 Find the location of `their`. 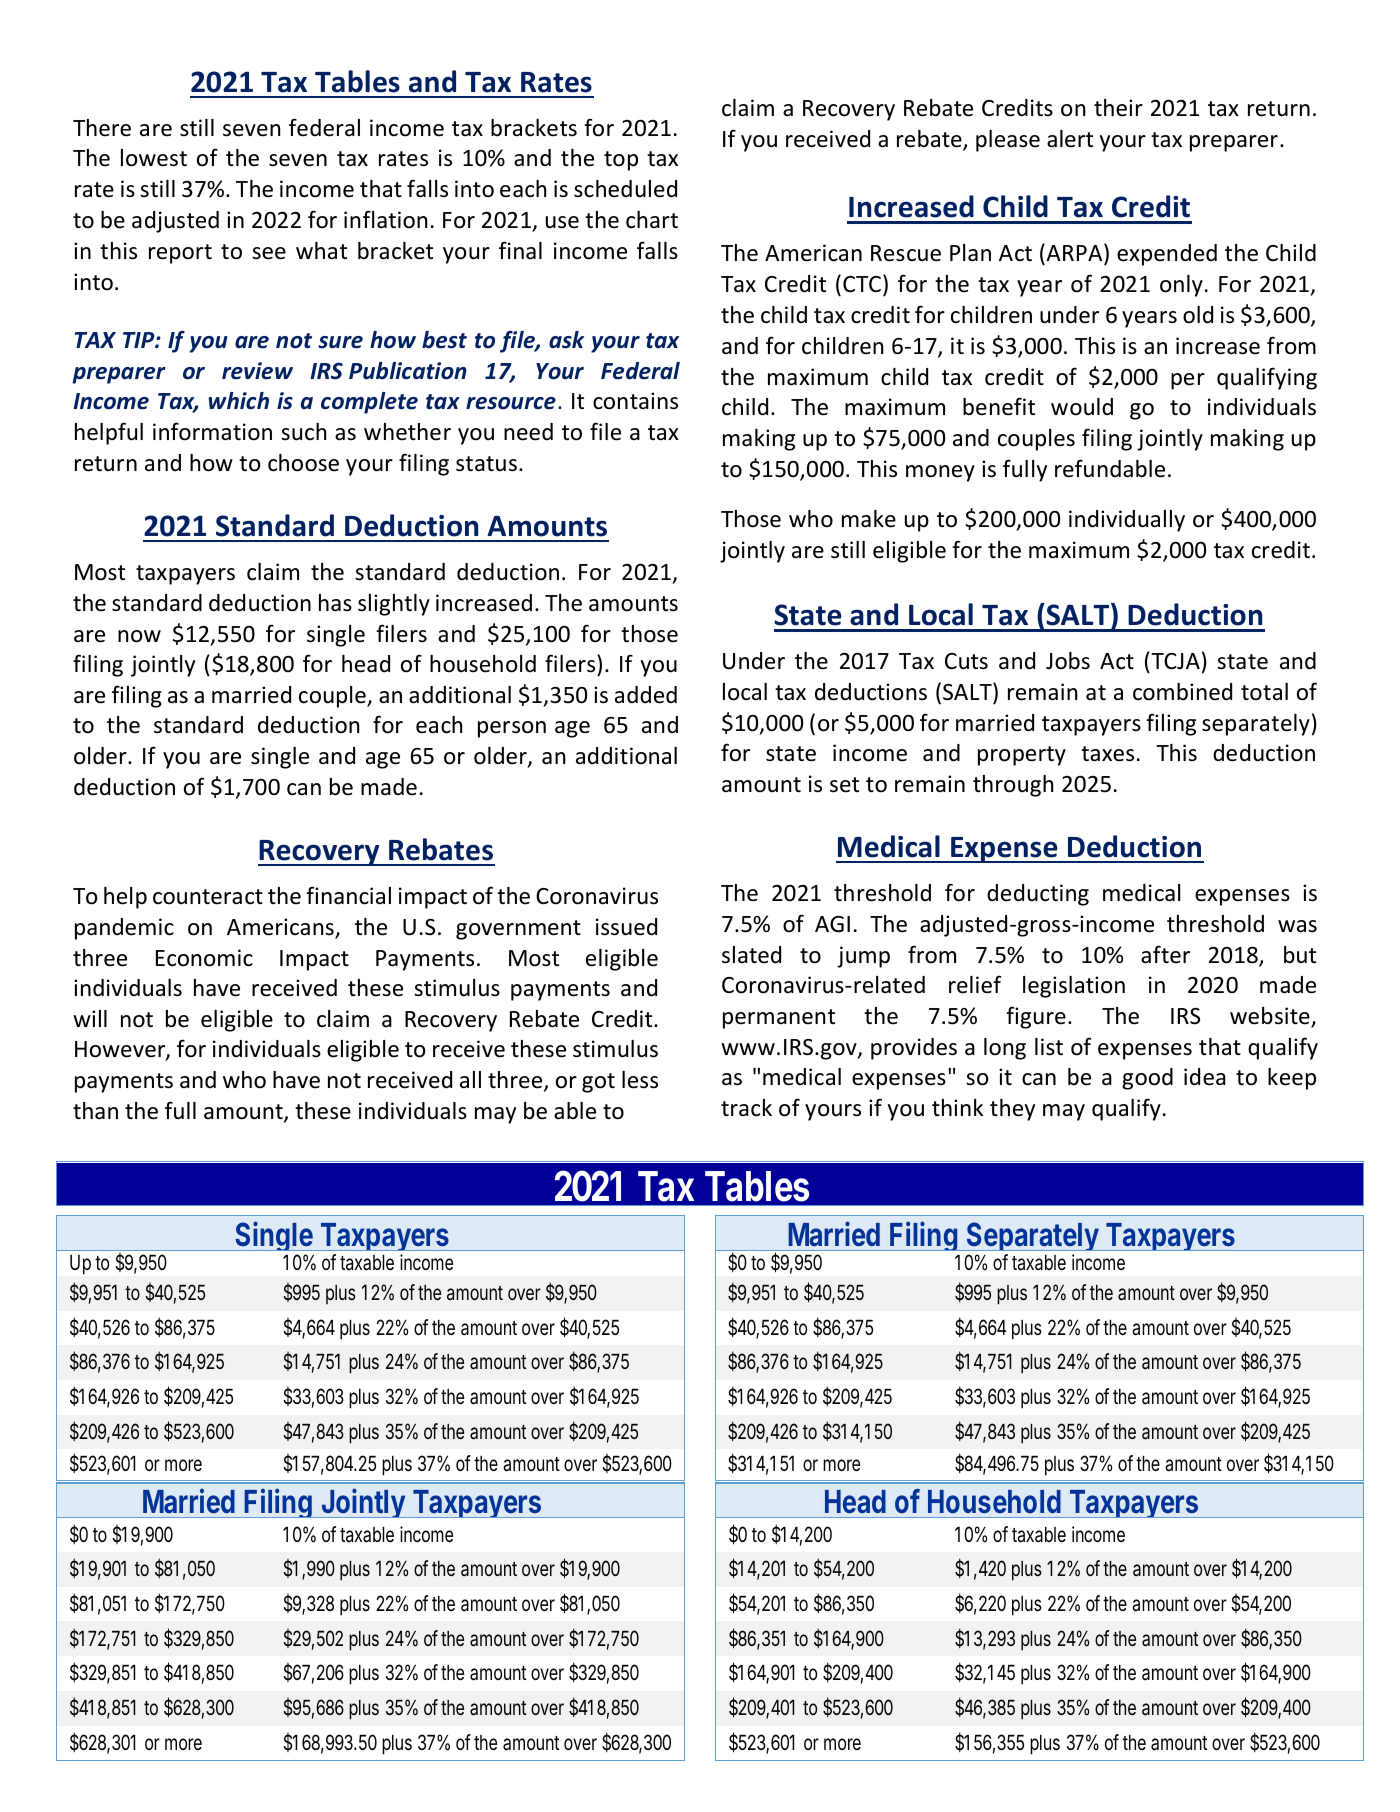

their is located at coordinates (1118, 108).
